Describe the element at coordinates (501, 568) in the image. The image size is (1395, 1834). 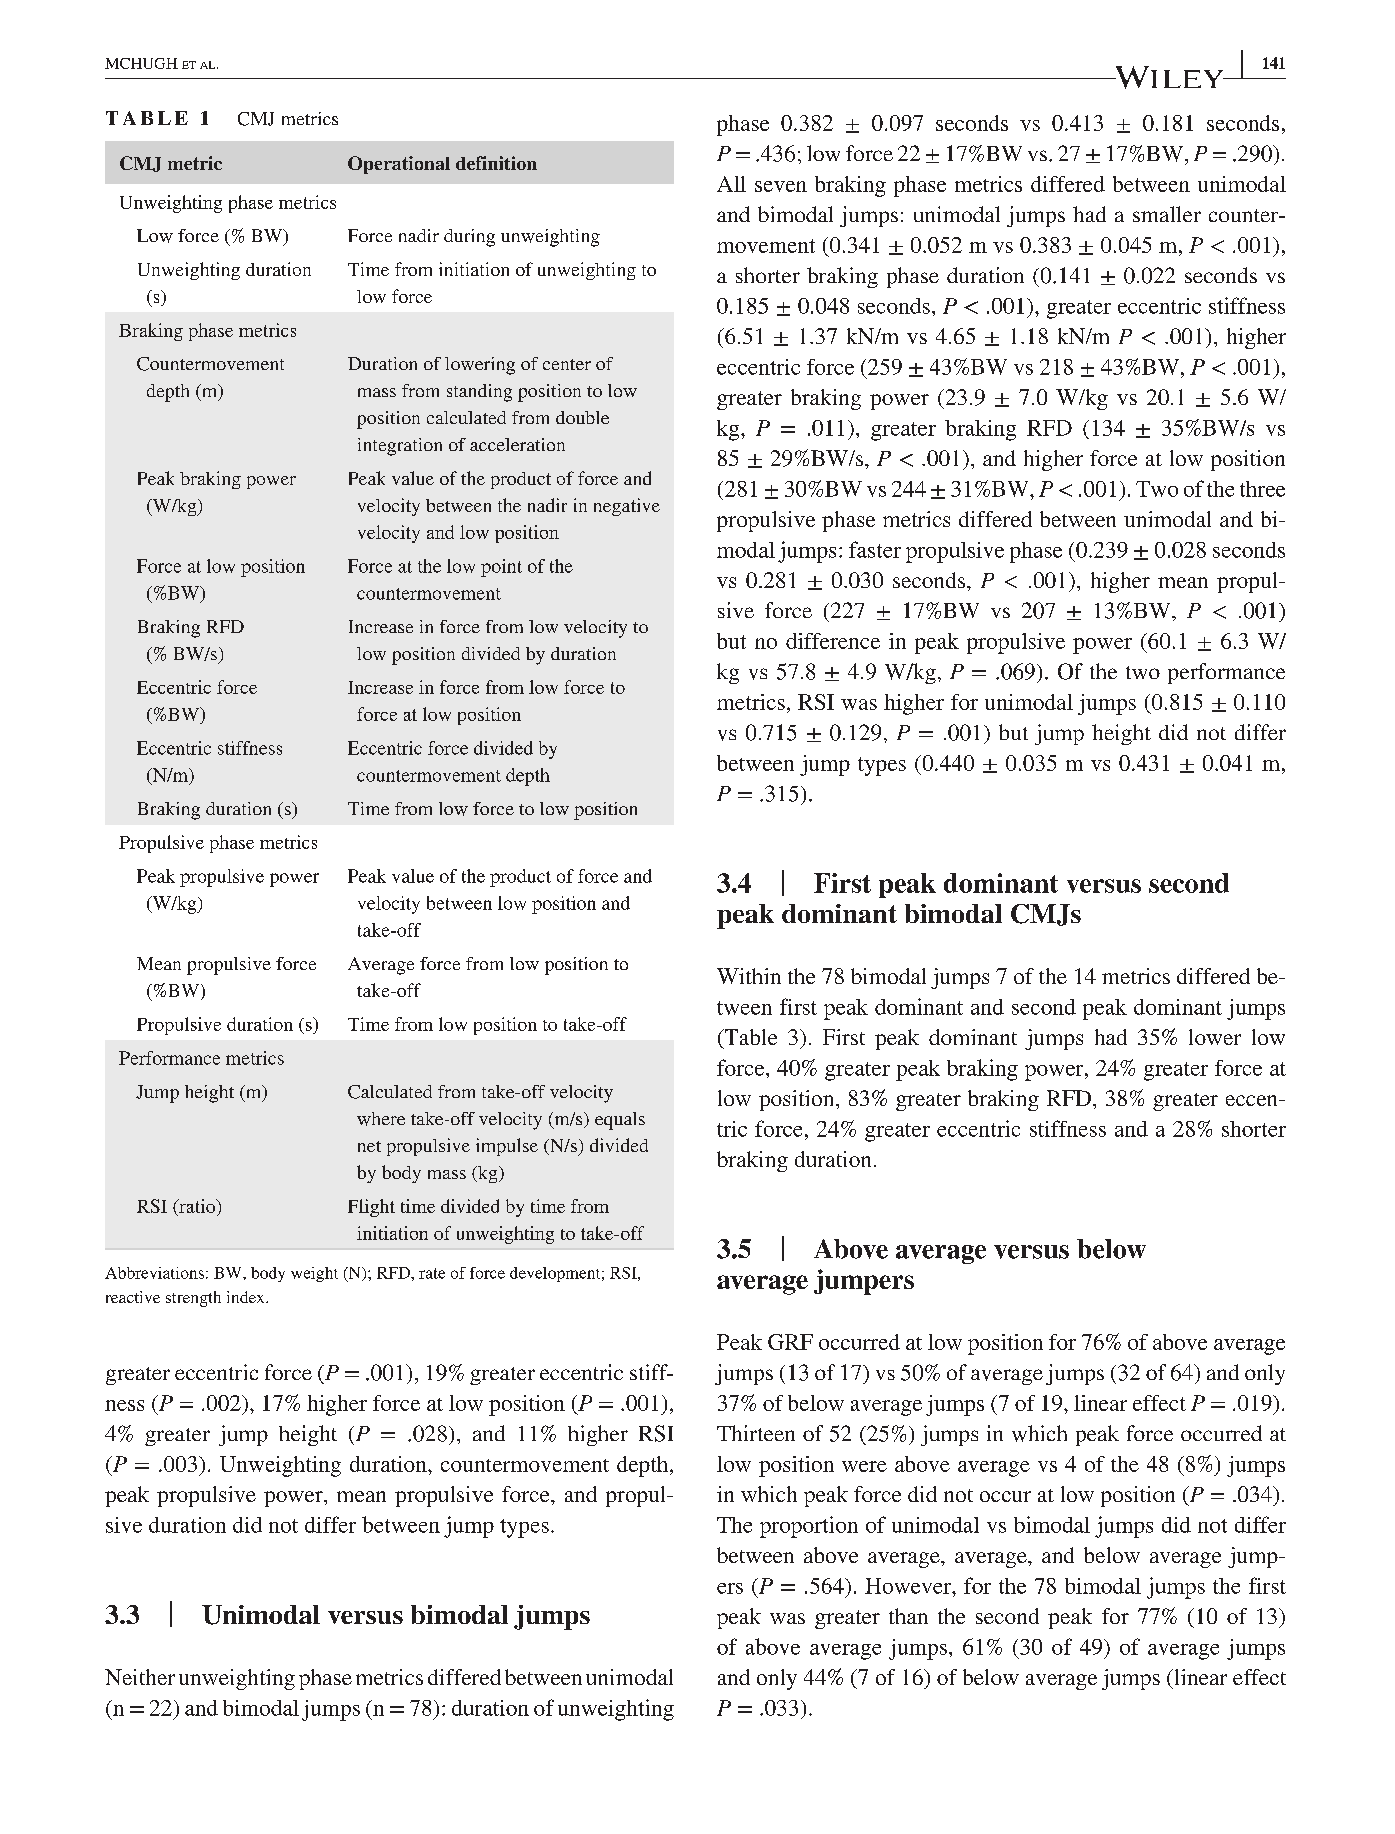
I see `point` at that location.
